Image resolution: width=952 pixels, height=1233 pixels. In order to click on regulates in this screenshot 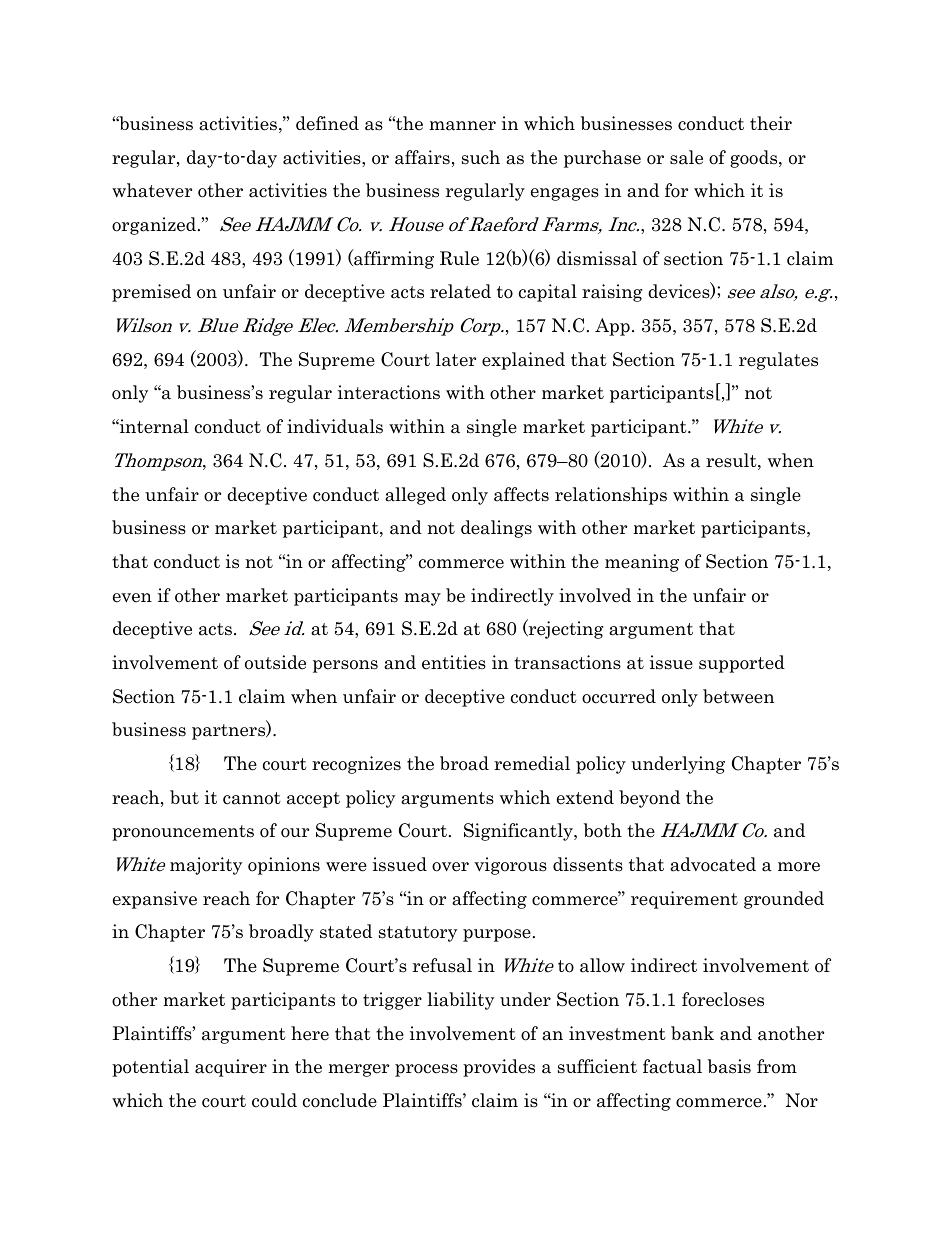, I will do `click(778, 361)`.
